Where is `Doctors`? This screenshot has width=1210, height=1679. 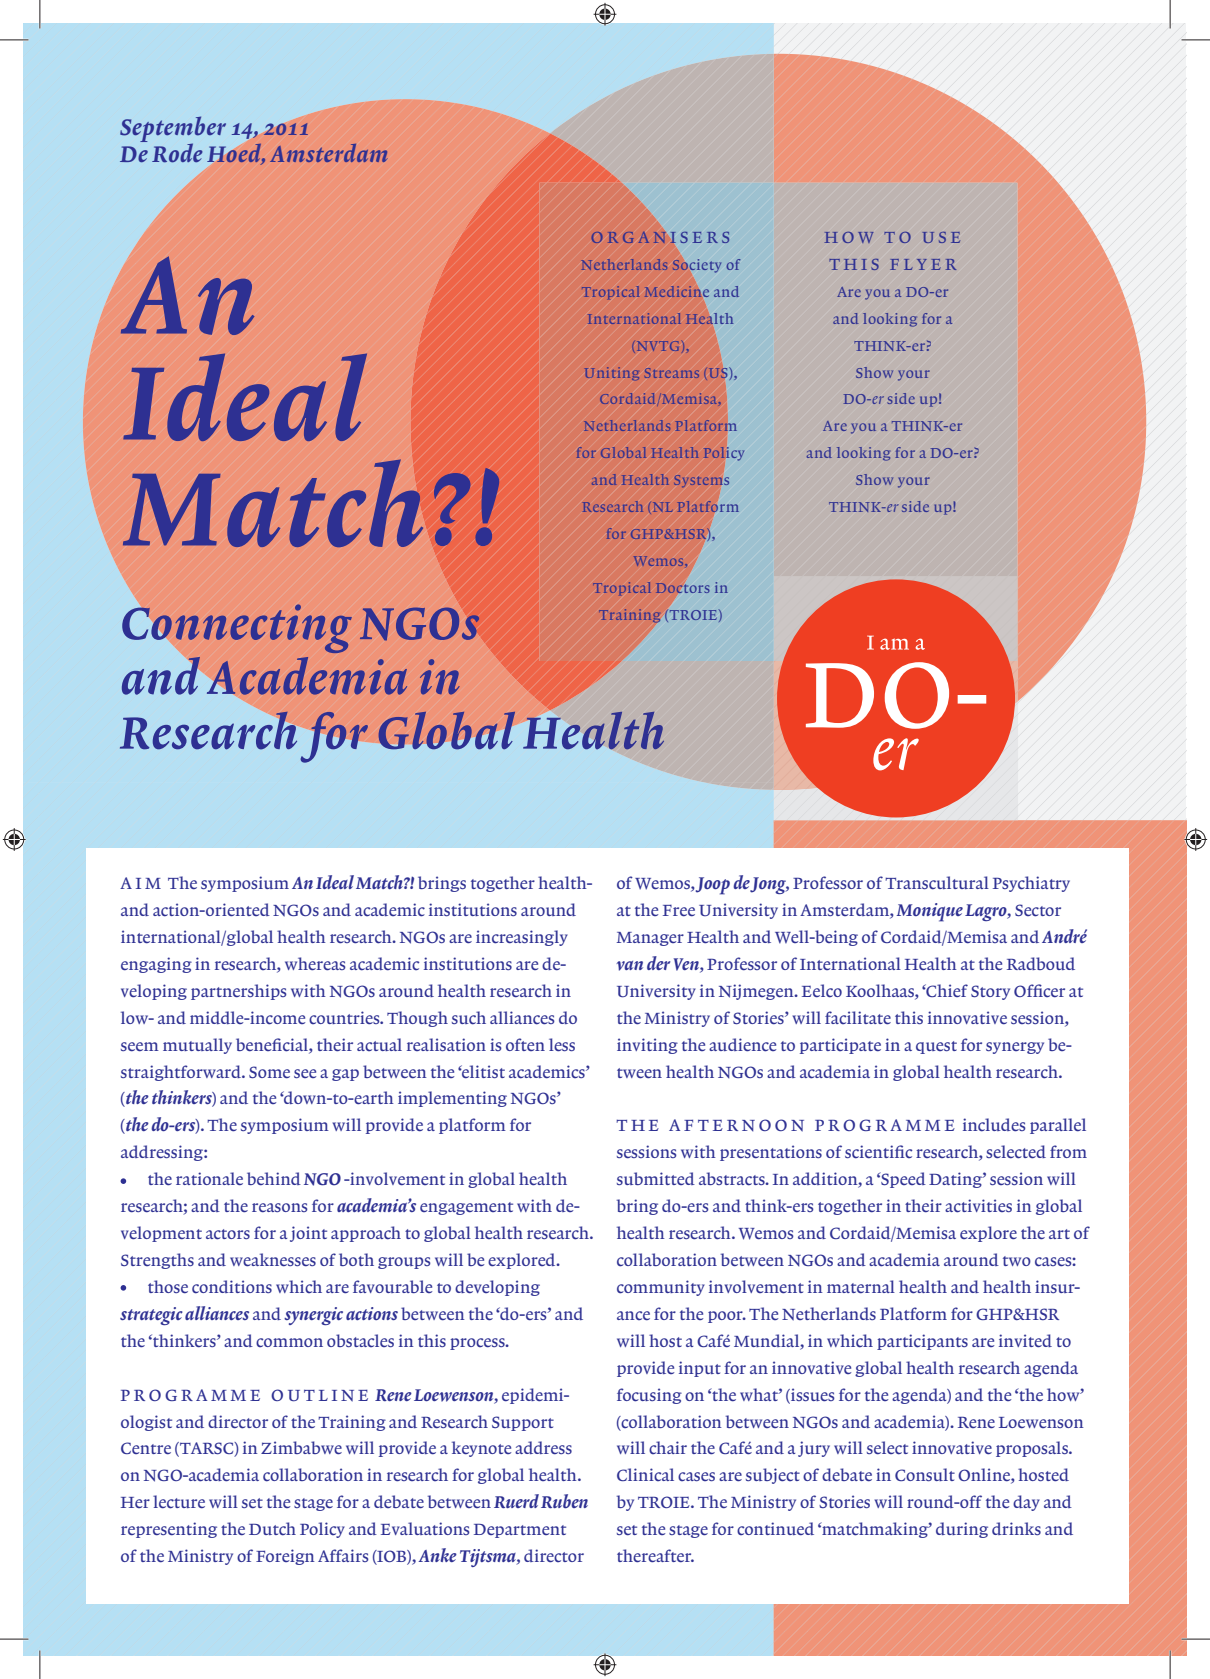
Doctors is located at coordinates (682, 588).
